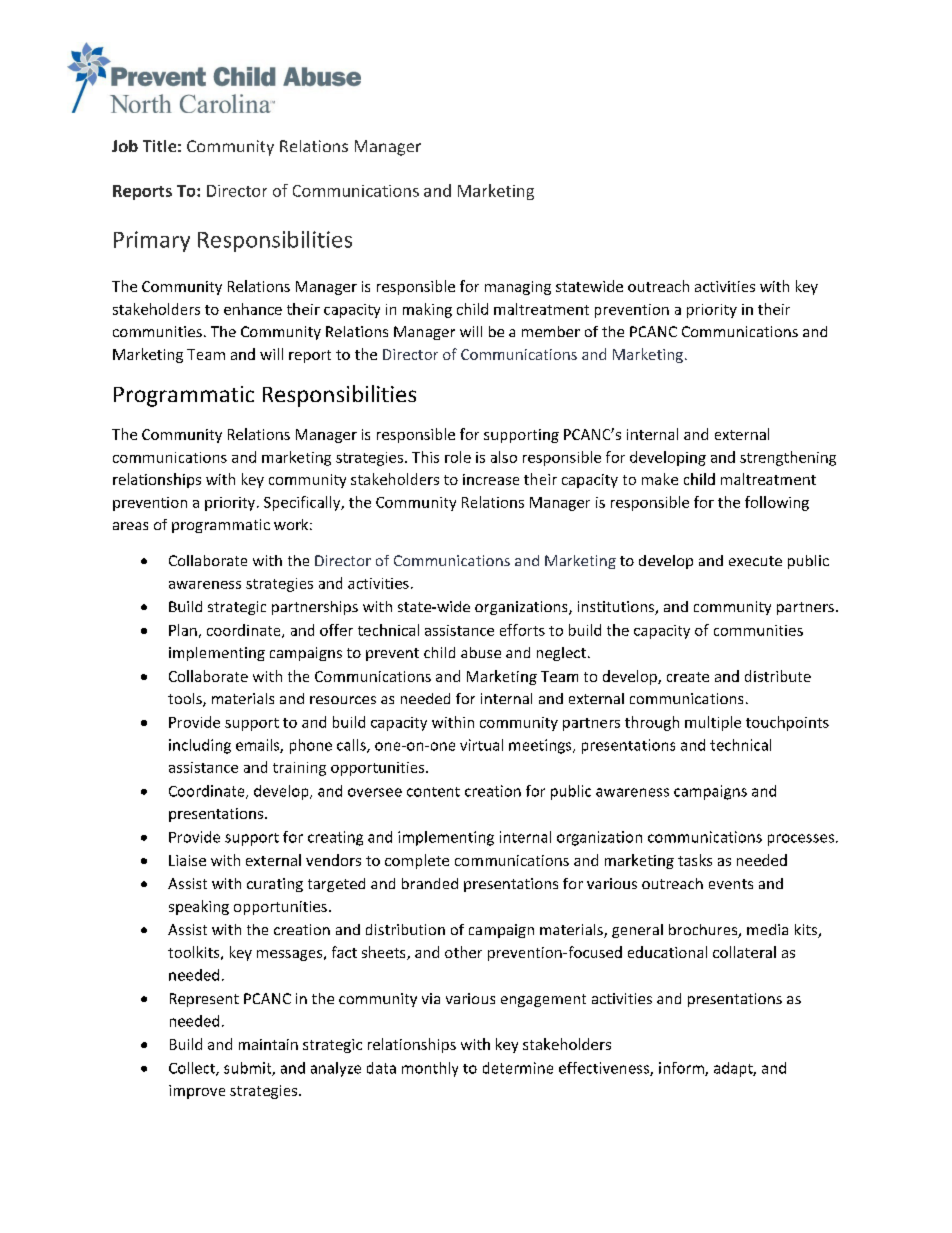  What do you see at coordinates (125, 146) in the page?
I see `Job` at bounding box center [125, 146].
